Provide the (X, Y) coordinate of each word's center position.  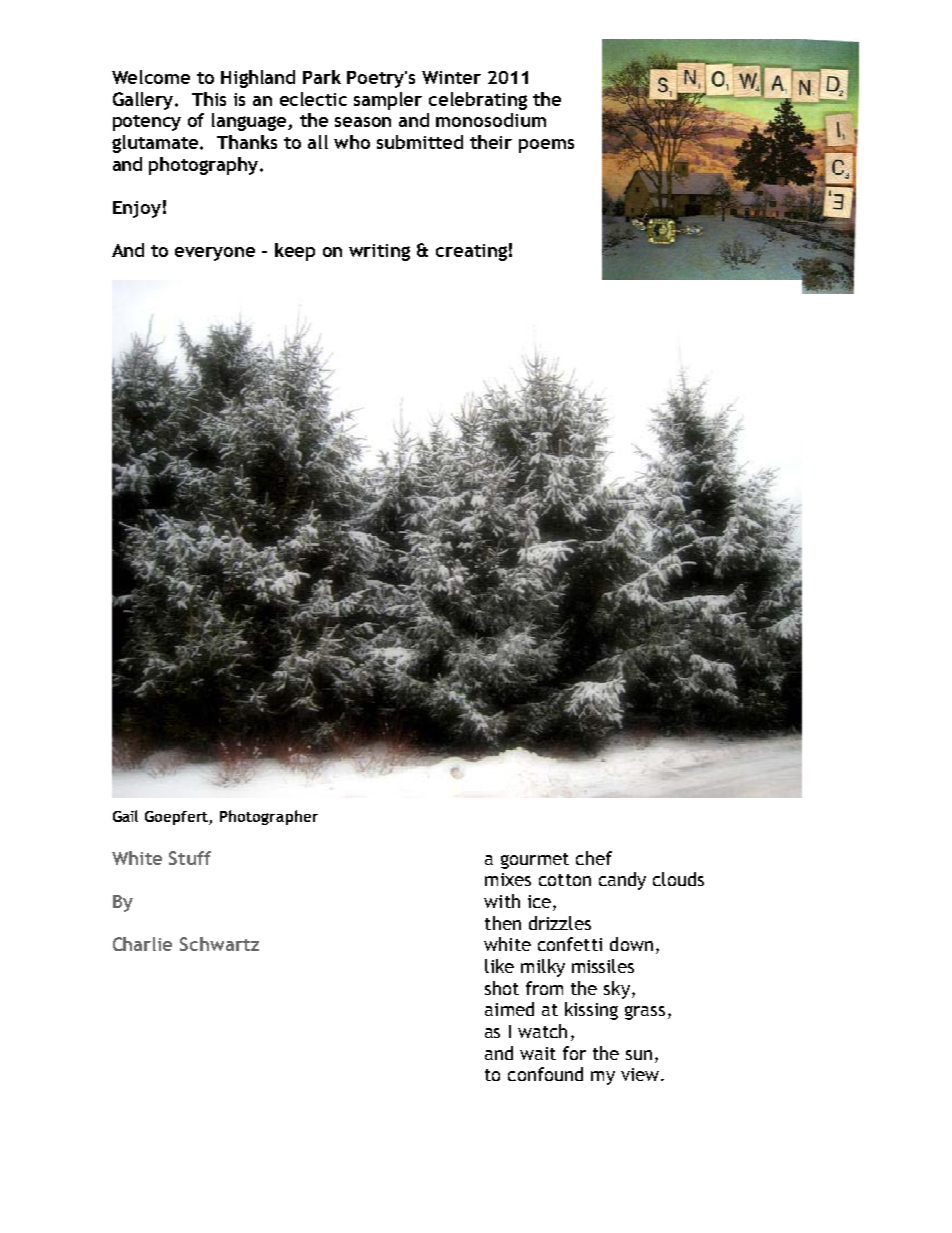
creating (471, 252)
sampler (388, 101)
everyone (215, 254)
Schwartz (219, 944)
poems (546, 146)
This (209, 99)
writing (379, 252)
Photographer (269, 817)
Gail (125, 816)
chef (594, 858)
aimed (509, 1009)
